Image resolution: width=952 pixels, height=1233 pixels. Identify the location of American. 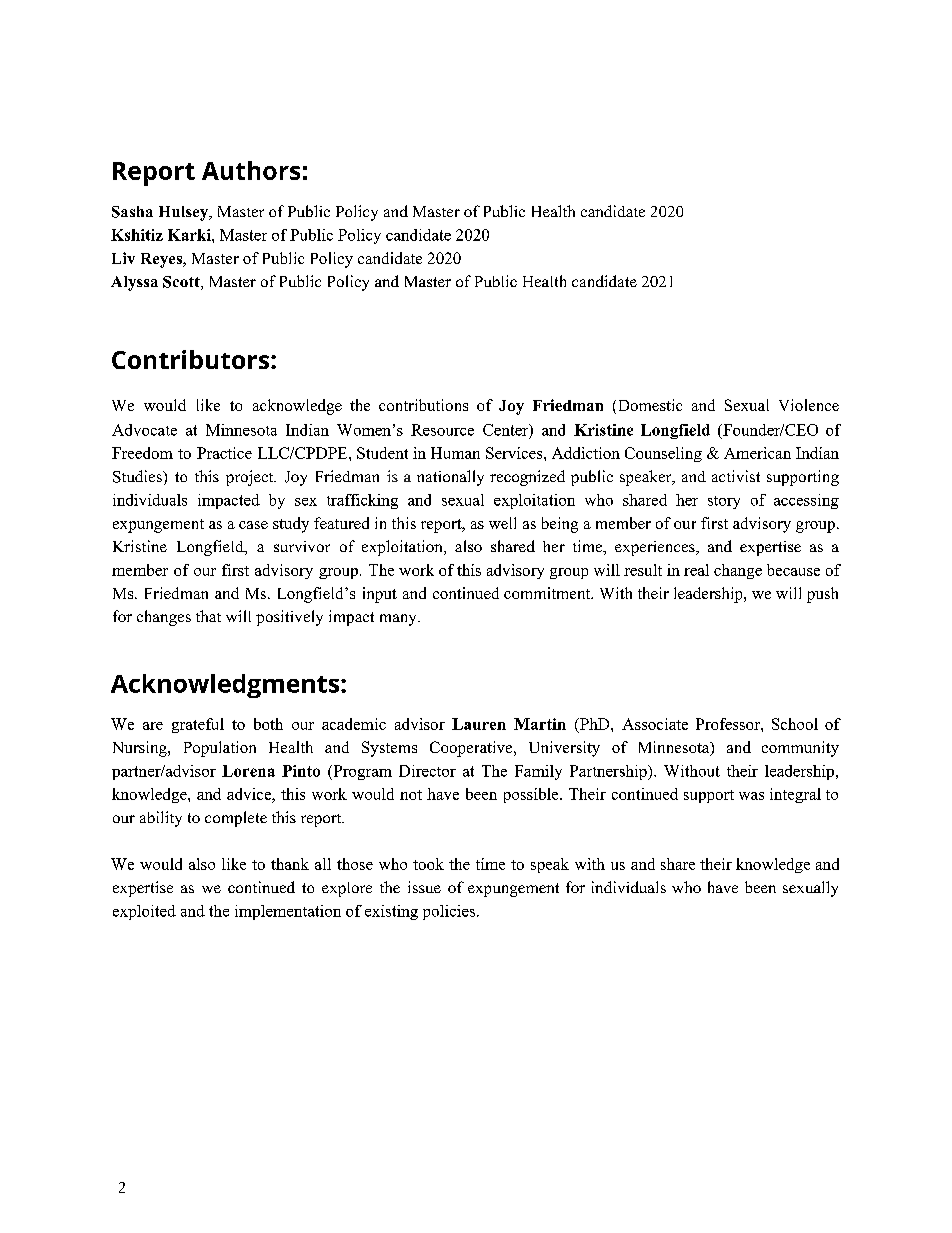
(757, 453).
